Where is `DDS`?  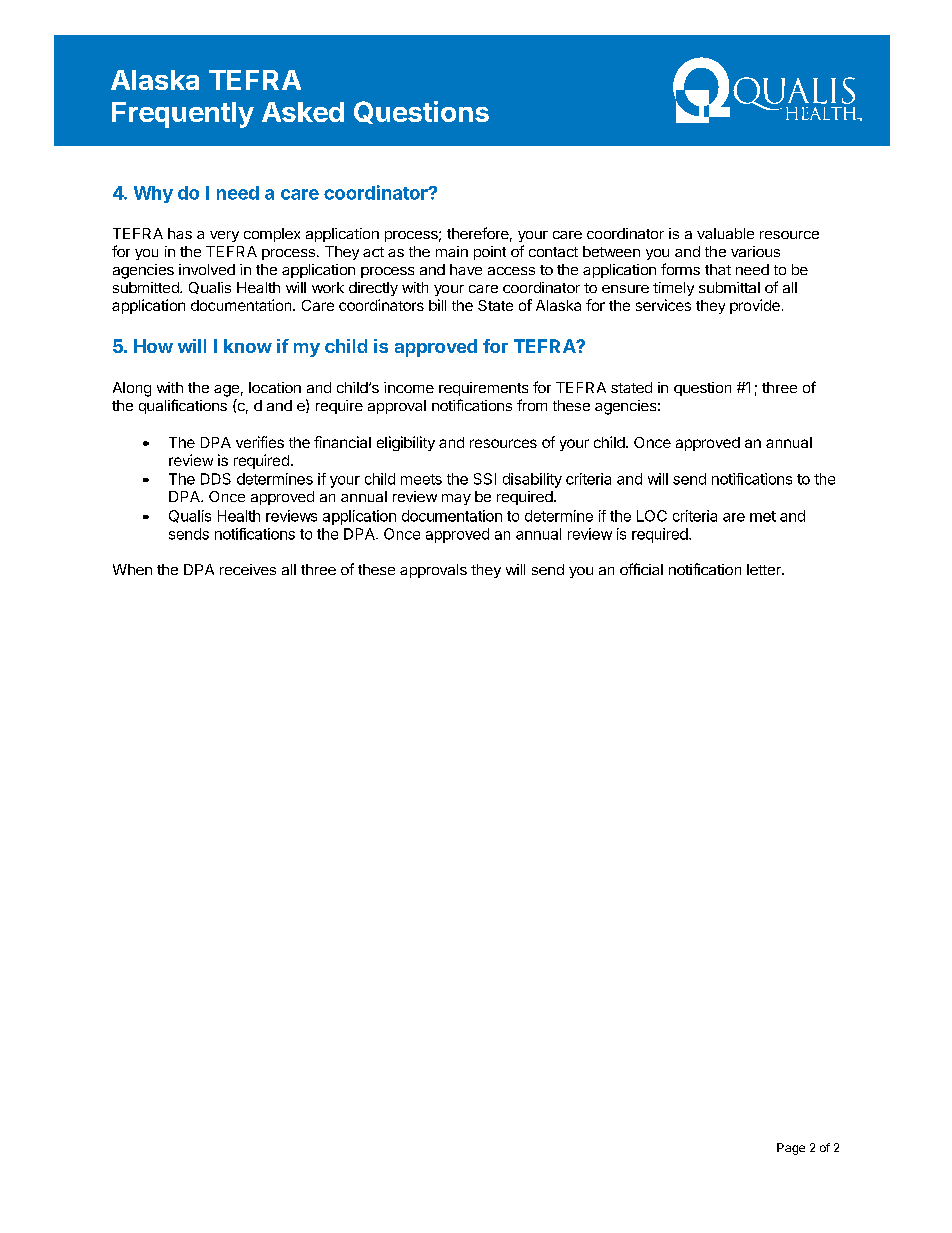 DDS is located at coordinates (216, 479).
